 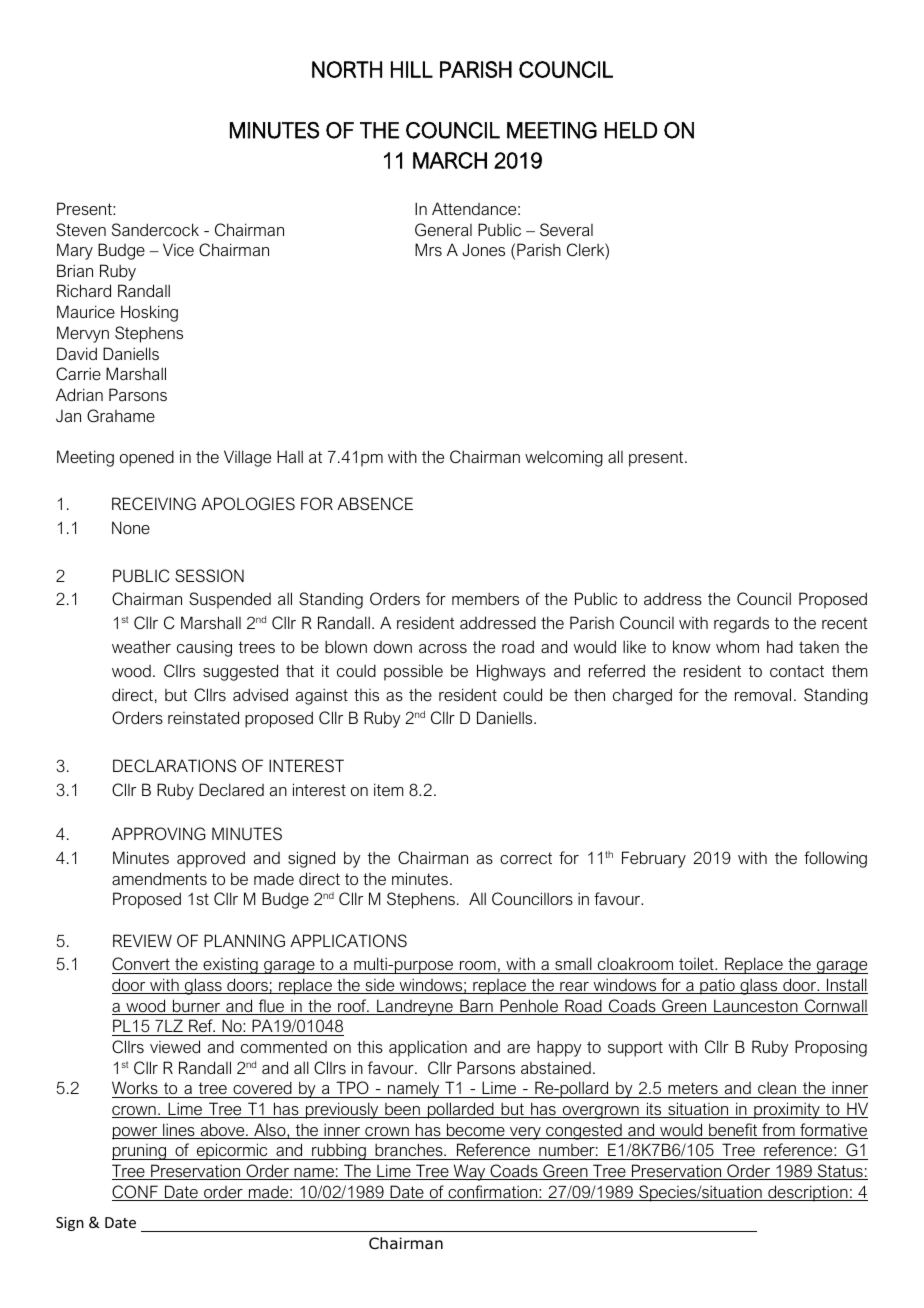 What do you see at coordinates (483, 249) in the screenshot?
I see `Jones` at bounding box center [483, 249].
